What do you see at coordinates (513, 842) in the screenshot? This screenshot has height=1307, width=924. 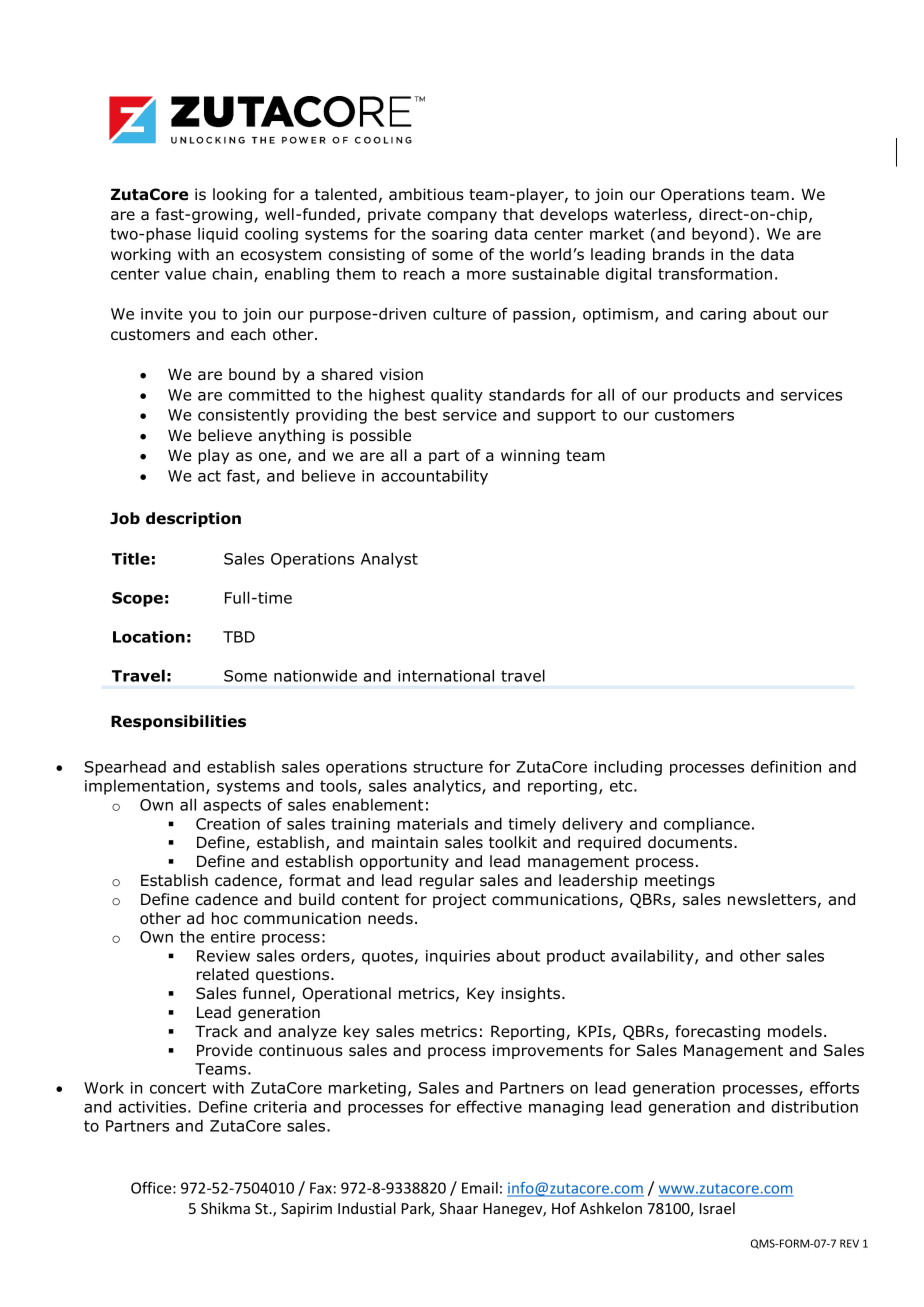 I see `toolkit` at bounding box center [513, 842].
